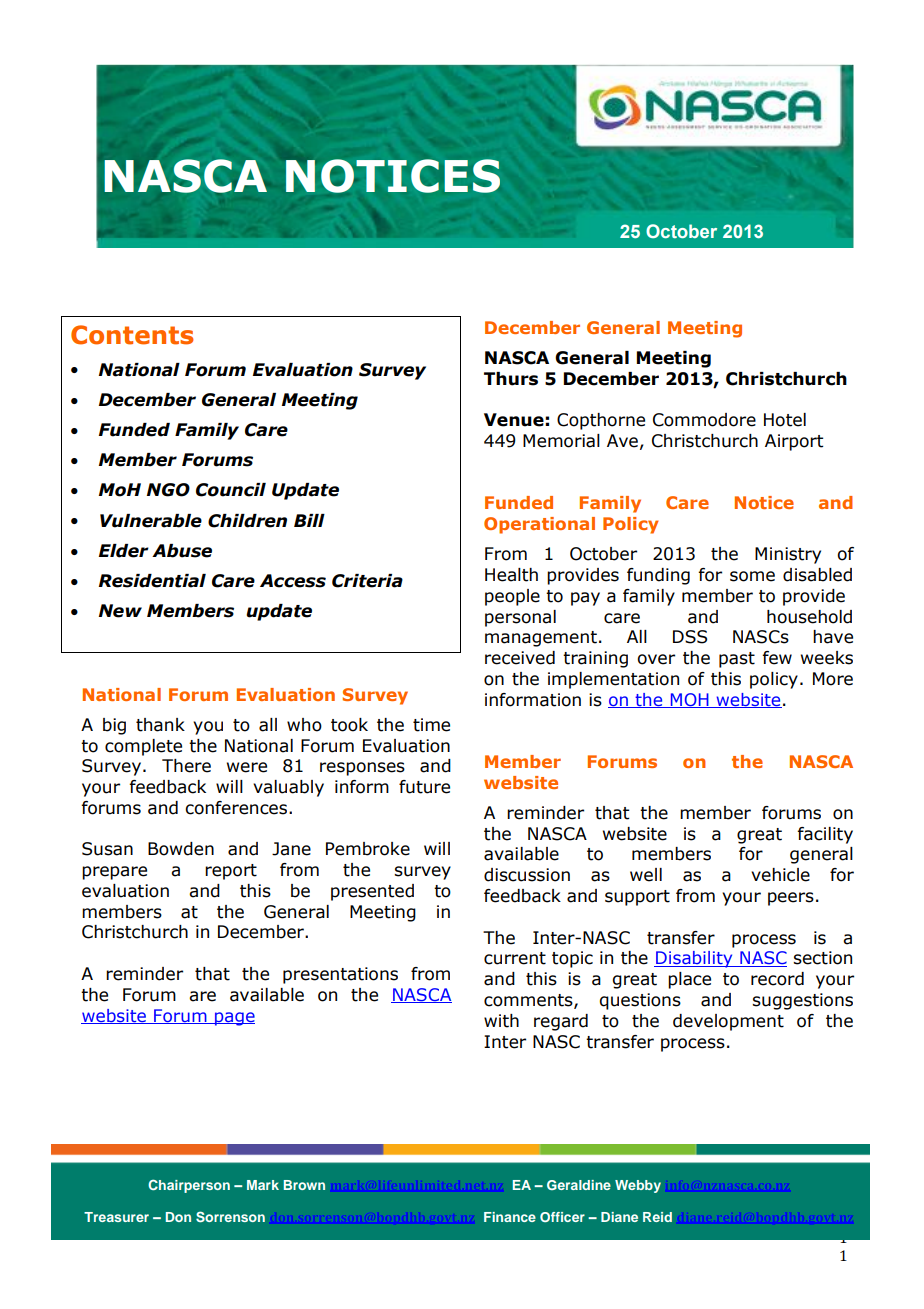 The image size is (924, 1309). Describe the element at coordinates (186, 766) in the page. I see `There` at that location.
